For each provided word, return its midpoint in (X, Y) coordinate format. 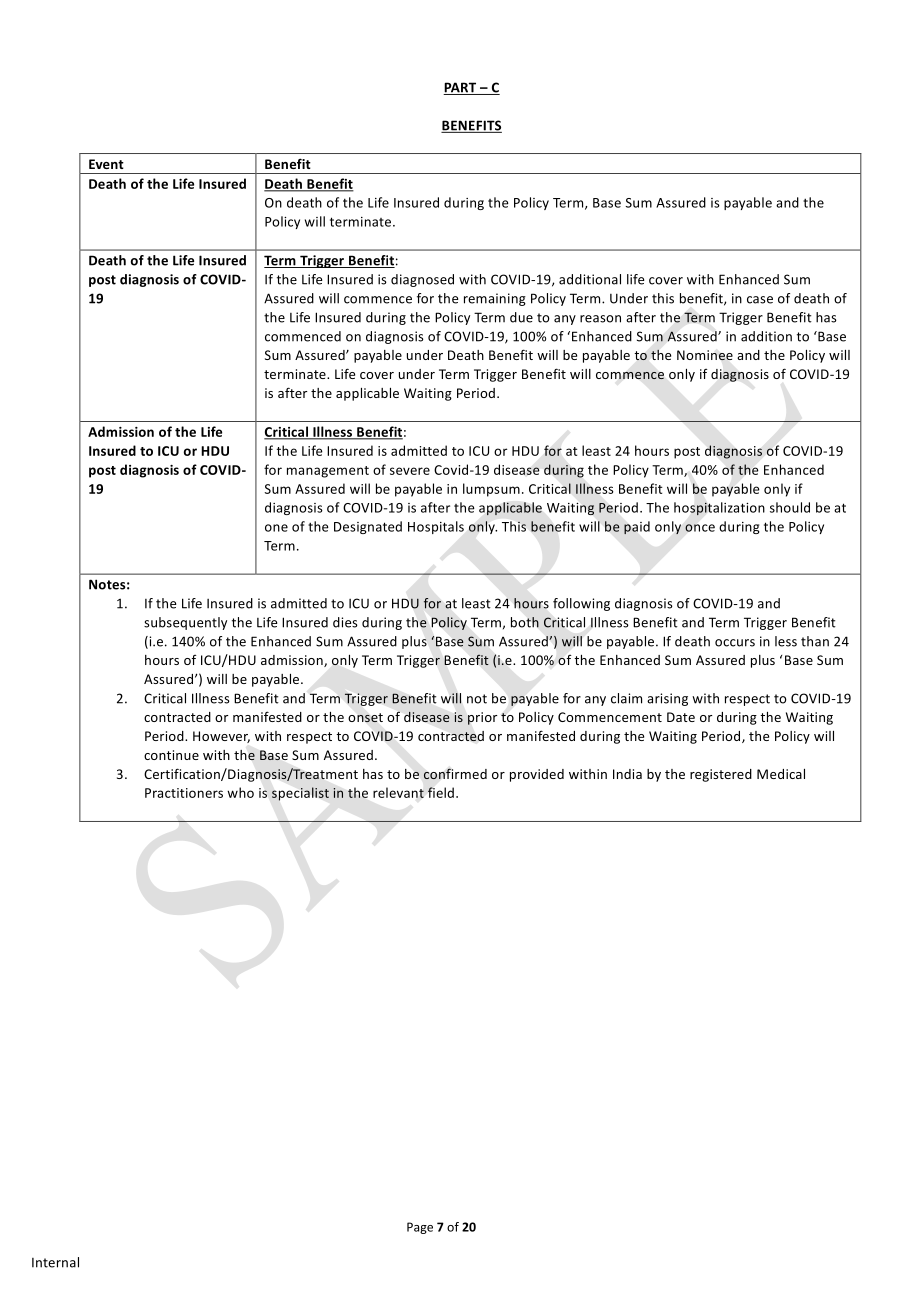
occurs (735, 643)
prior (482, 718)
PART (461, 88)
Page (420, 1228)
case (760, 300)
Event (106, 164)
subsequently (185, 623)
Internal (55, 1262)
